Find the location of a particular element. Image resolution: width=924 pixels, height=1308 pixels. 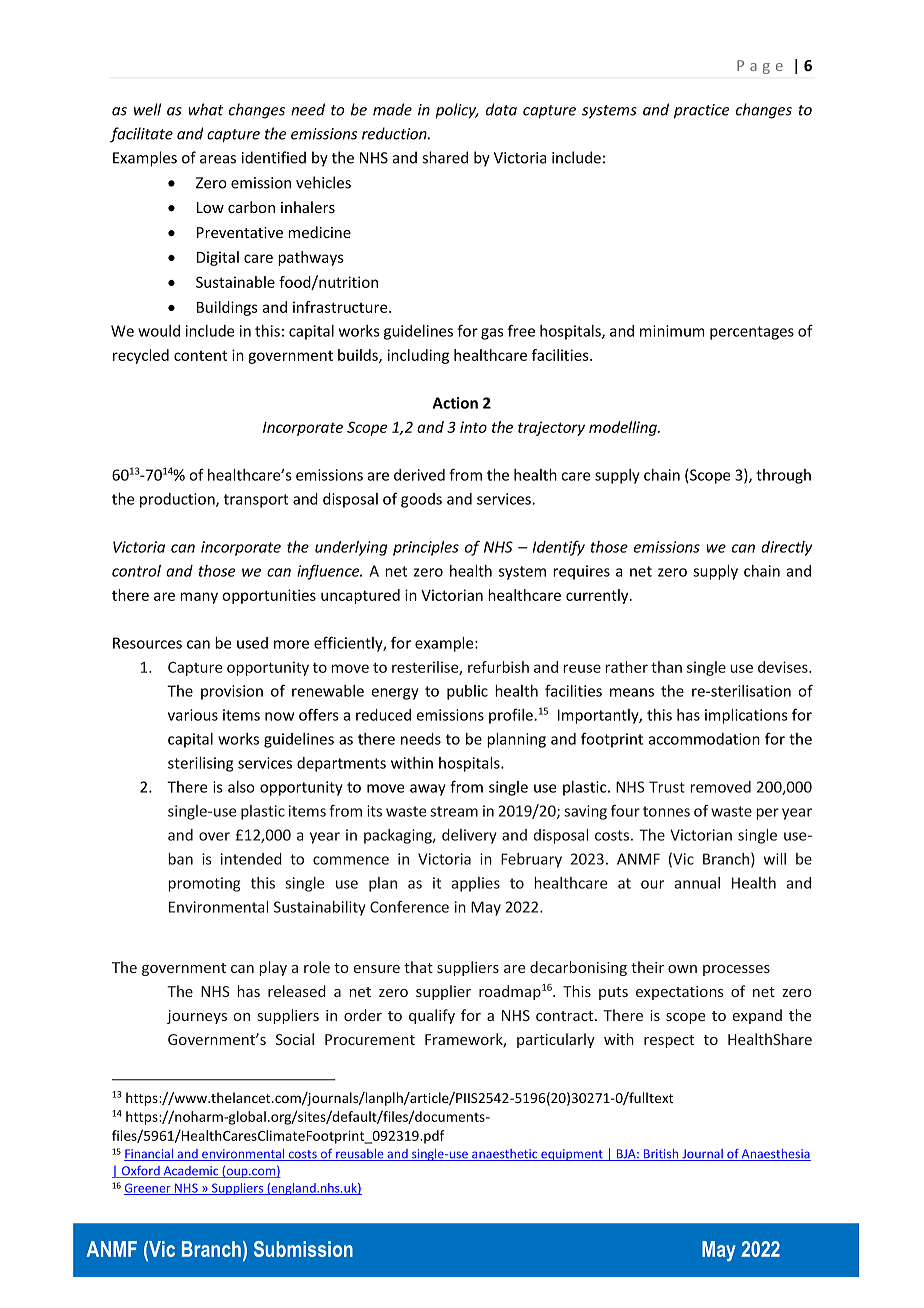

areas is located at coordinates (218, 159).
